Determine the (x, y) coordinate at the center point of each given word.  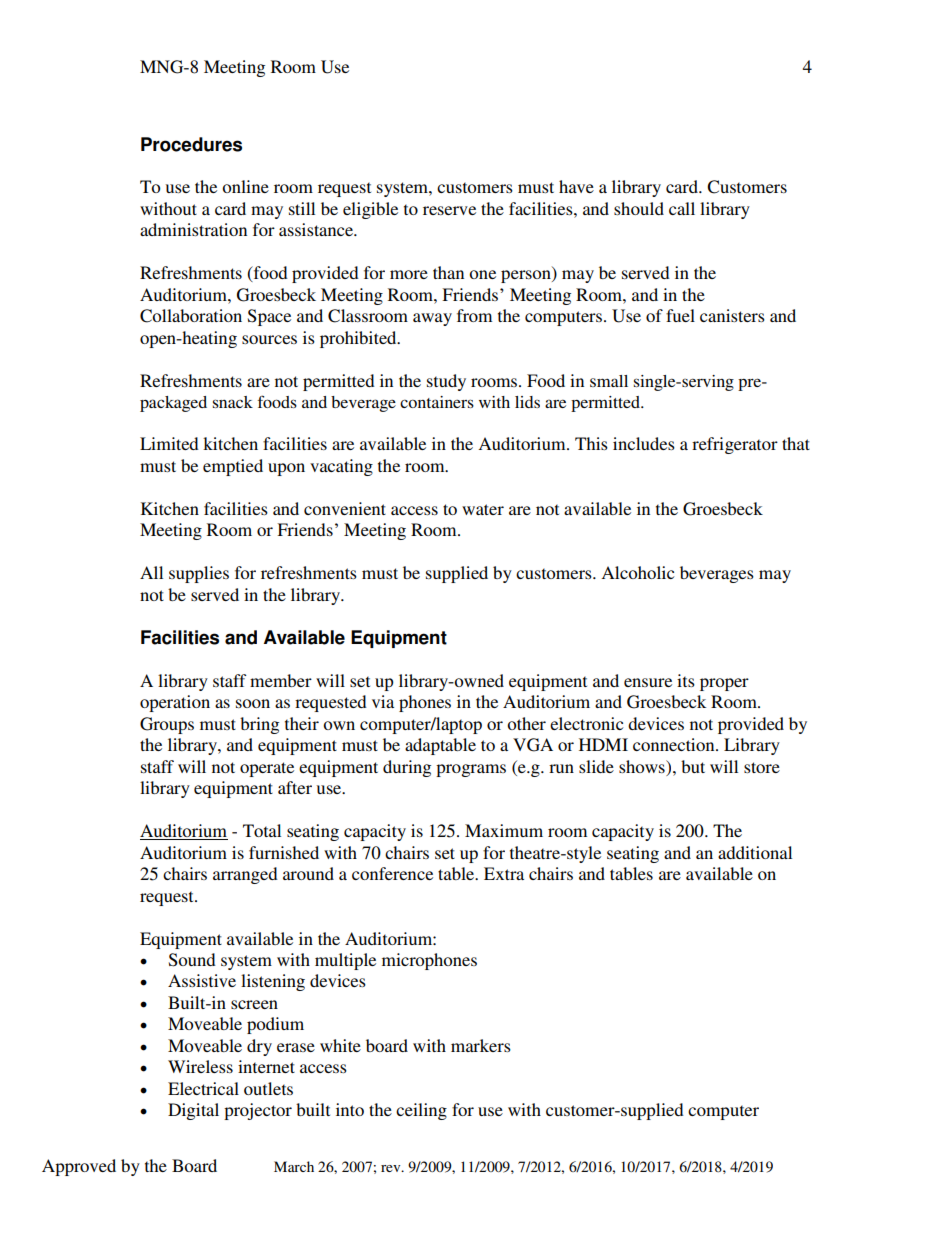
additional (755, 852)
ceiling (421, 1111)
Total (262, 830)
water (483, 509)
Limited (169, 443)
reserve (449, 210)
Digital (193, 1111)
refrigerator (735, 445)
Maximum (504, 830)
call (682, 208)
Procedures (191, 144)
